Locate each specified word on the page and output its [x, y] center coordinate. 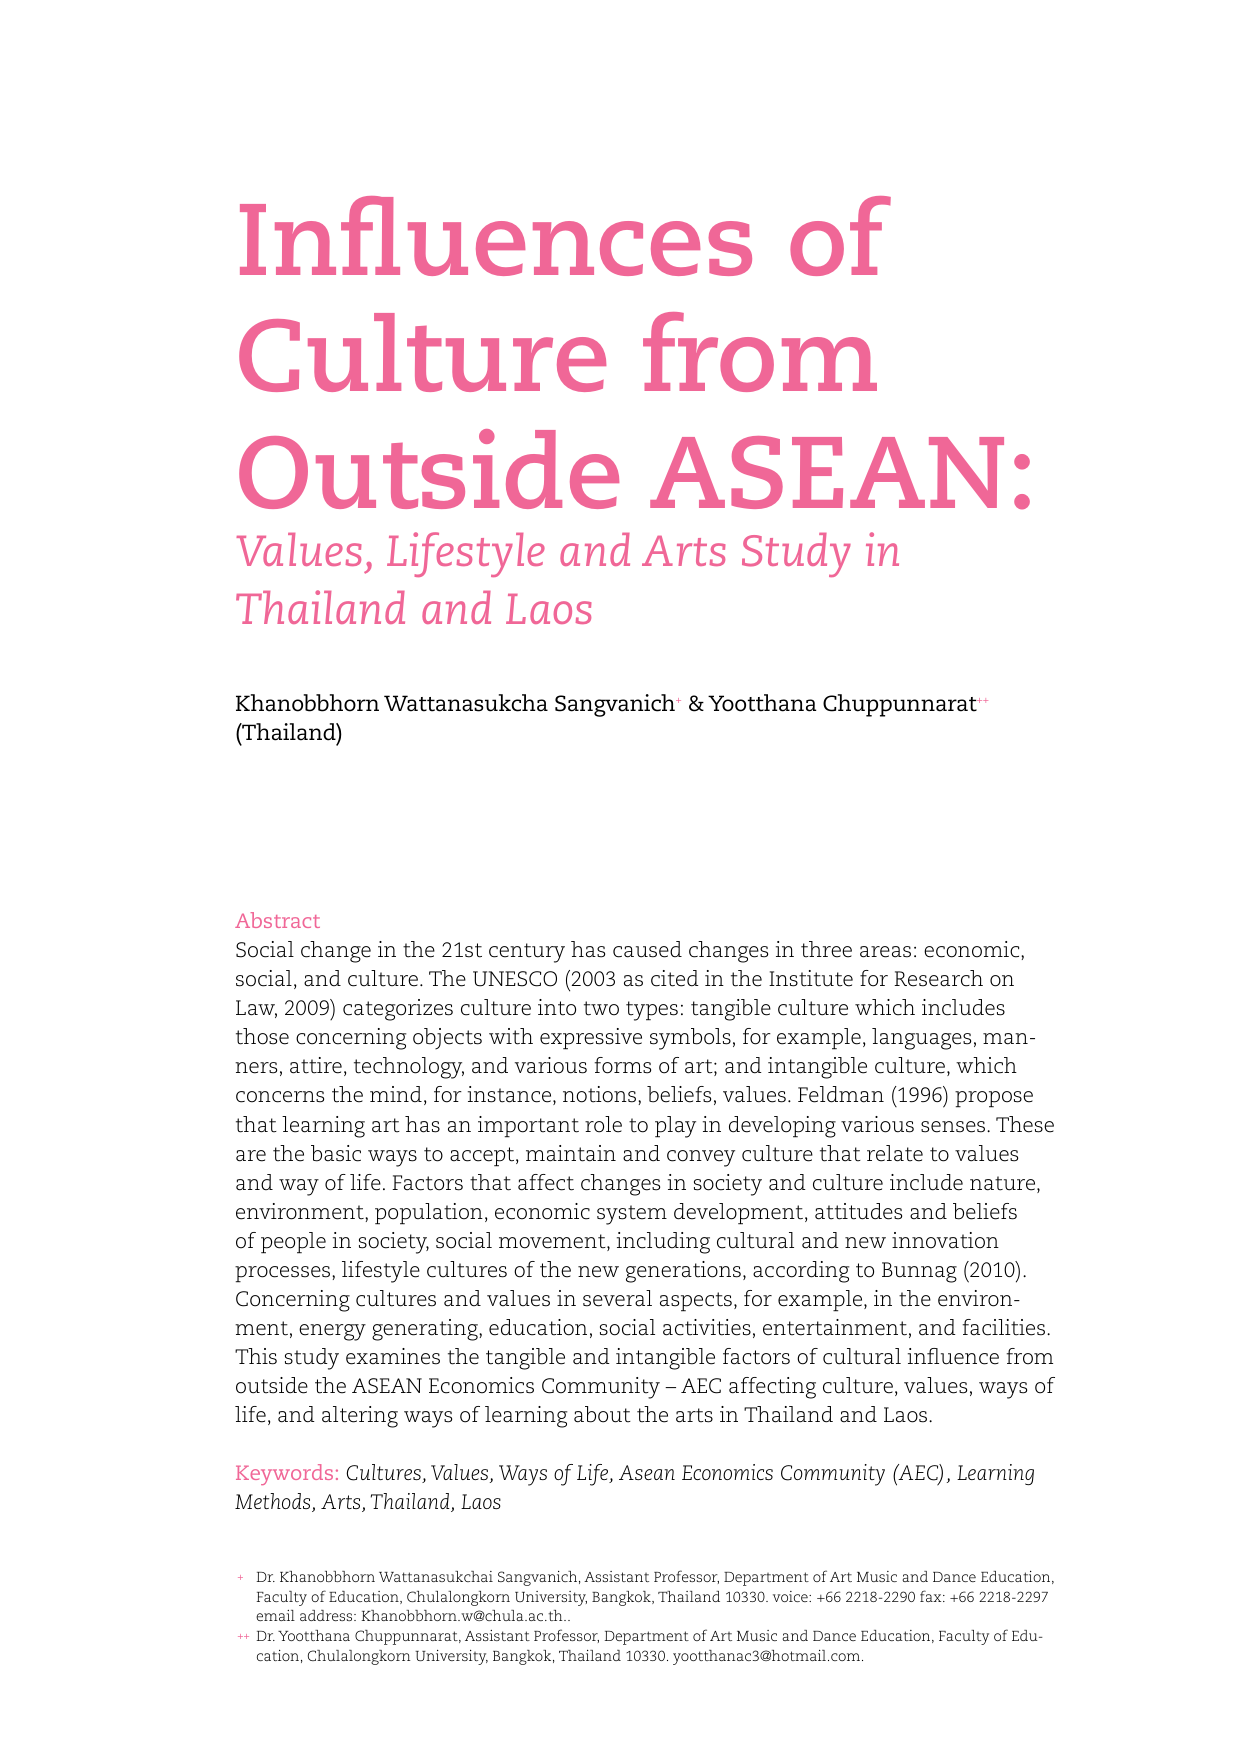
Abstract [277, 920]
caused [647, 949]
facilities [1003, 1327]
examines [393, 1356]
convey [701, 1158]
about [602, 1414]
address [327, 1615]
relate [895, 1153]
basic [336, 1153]
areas [885, 952]
